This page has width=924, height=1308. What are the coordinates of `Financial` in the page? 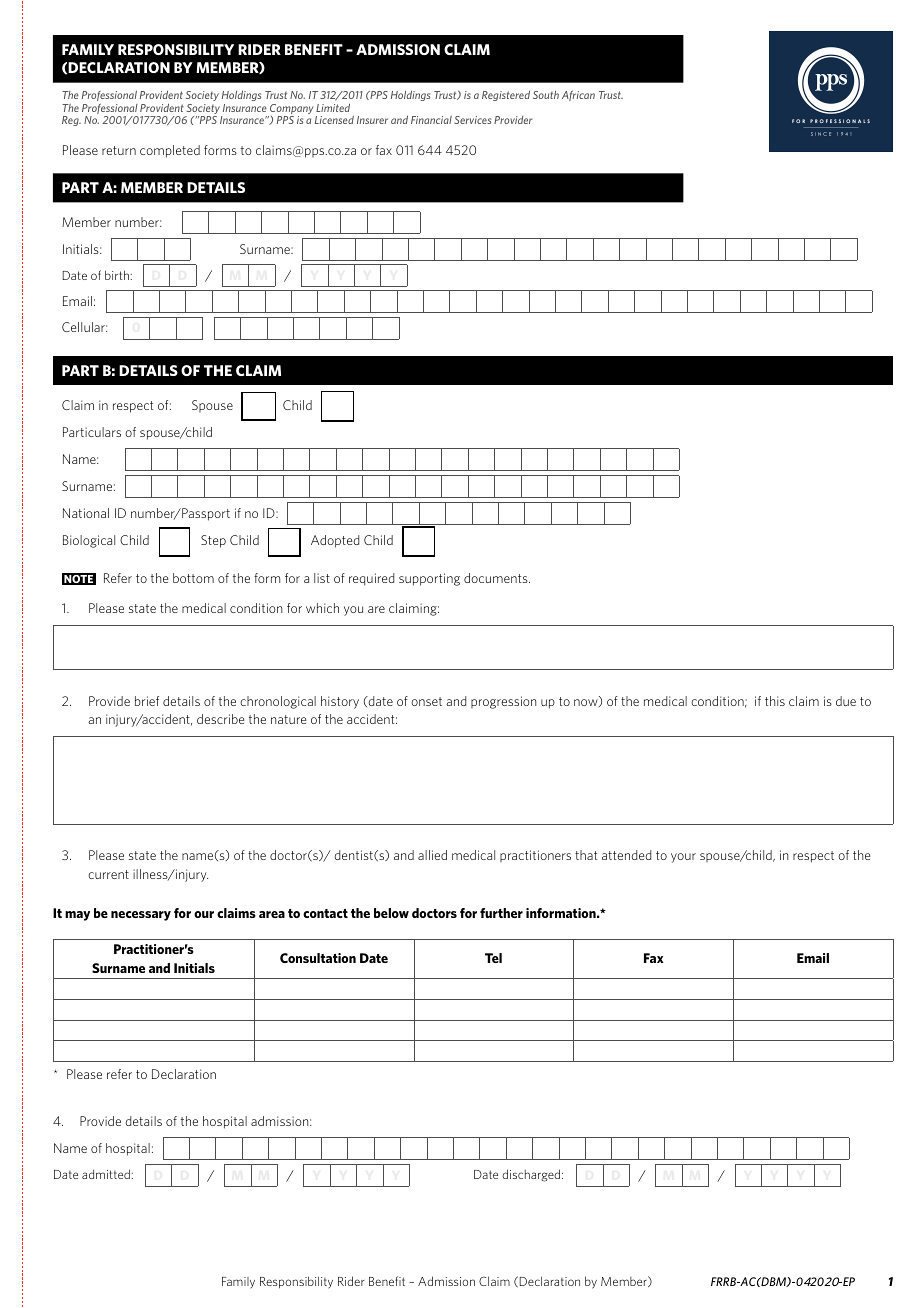 It's located at (431, 120).
